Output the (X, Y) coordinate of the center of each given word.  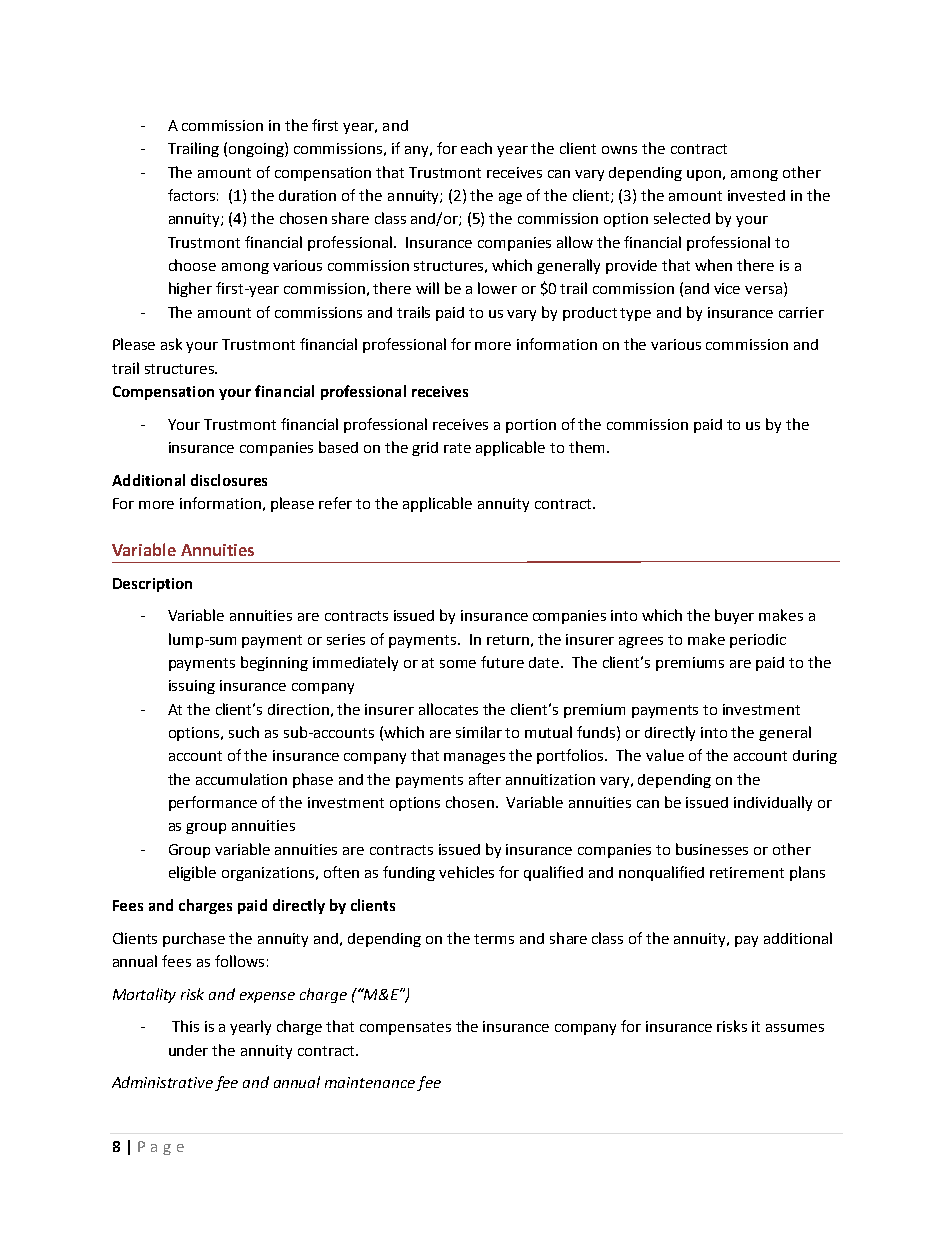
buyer (734, 616)
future (502, 662)
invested (756, 195)
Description (152, 585)
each (476, 148)
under (188, 1050)
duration (307, 195)
